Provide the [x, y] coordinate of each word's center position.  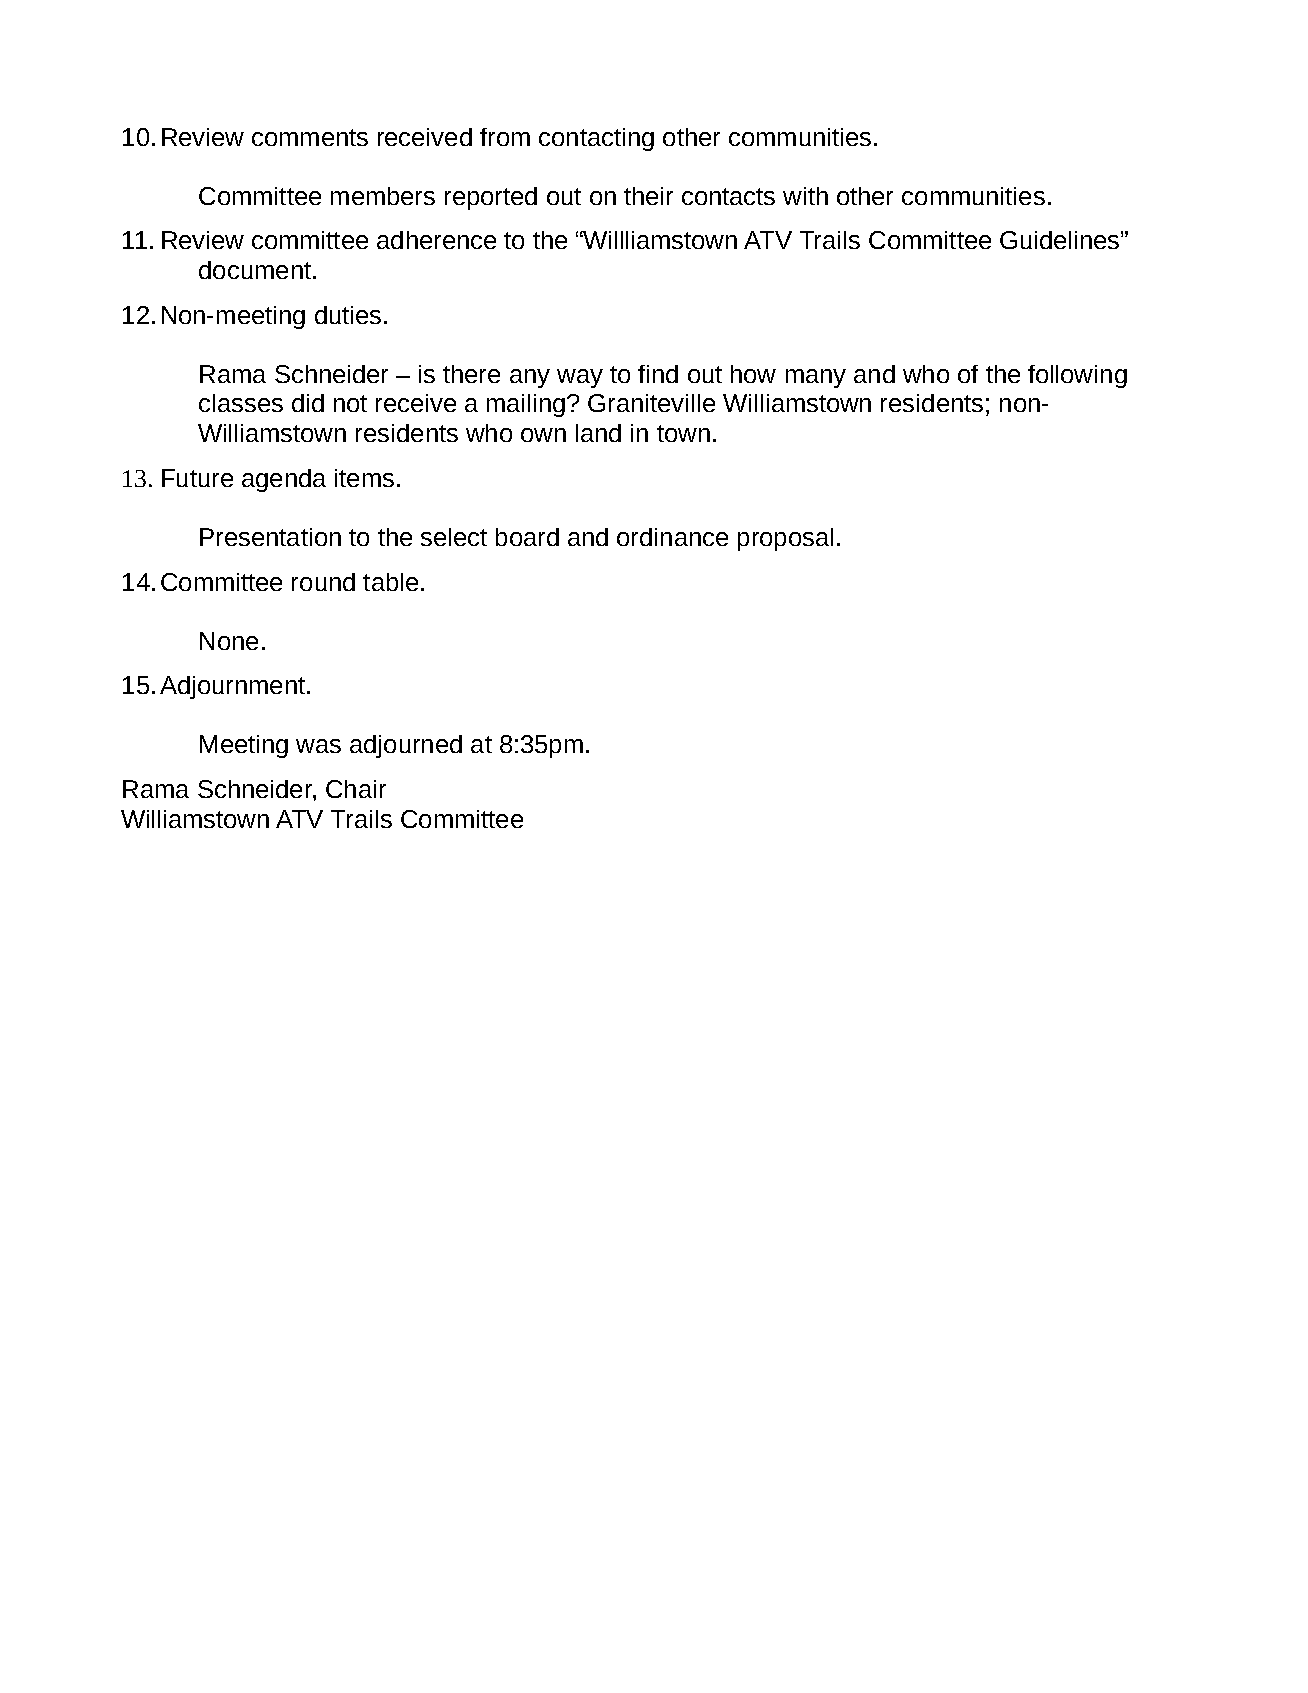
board [527, 537]
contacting [596, 139]
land [598, 433]
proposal [785, 539]
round [323, 582]
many [816, 378]
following [1077, 376]
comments [310, 137]
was [318, 746]
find [658, 374]
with [805, 196]
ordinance [672, 537]
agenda [284, 480]
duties [348, 315]
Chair [356, 789]
